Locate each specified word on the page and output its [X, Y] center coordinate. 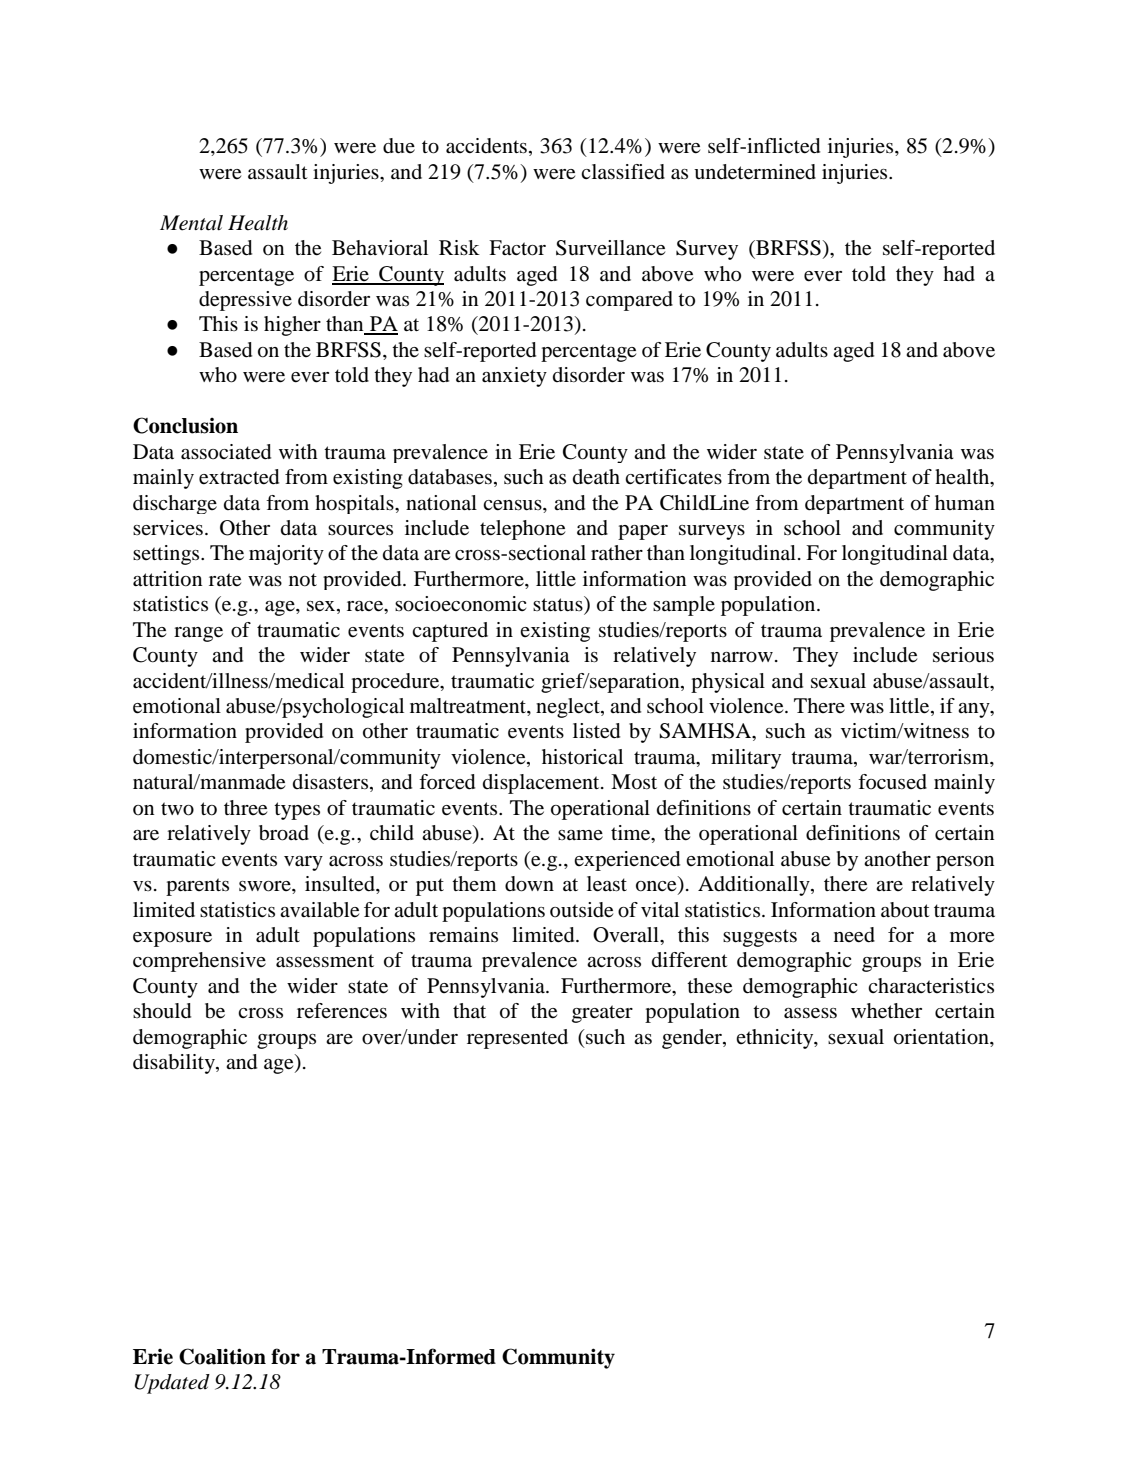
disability [175, 1064]
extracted [239, 477]
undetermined [755, 172]
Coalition [222, 1356]
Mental [191, 223]
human [965, 502]
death [596, 476]
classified [623, 172]
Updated [172, 1384]
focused [892, 782]
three [245, 808]
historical [582, 757]
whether [886, 1011]
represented [517, 1039]
